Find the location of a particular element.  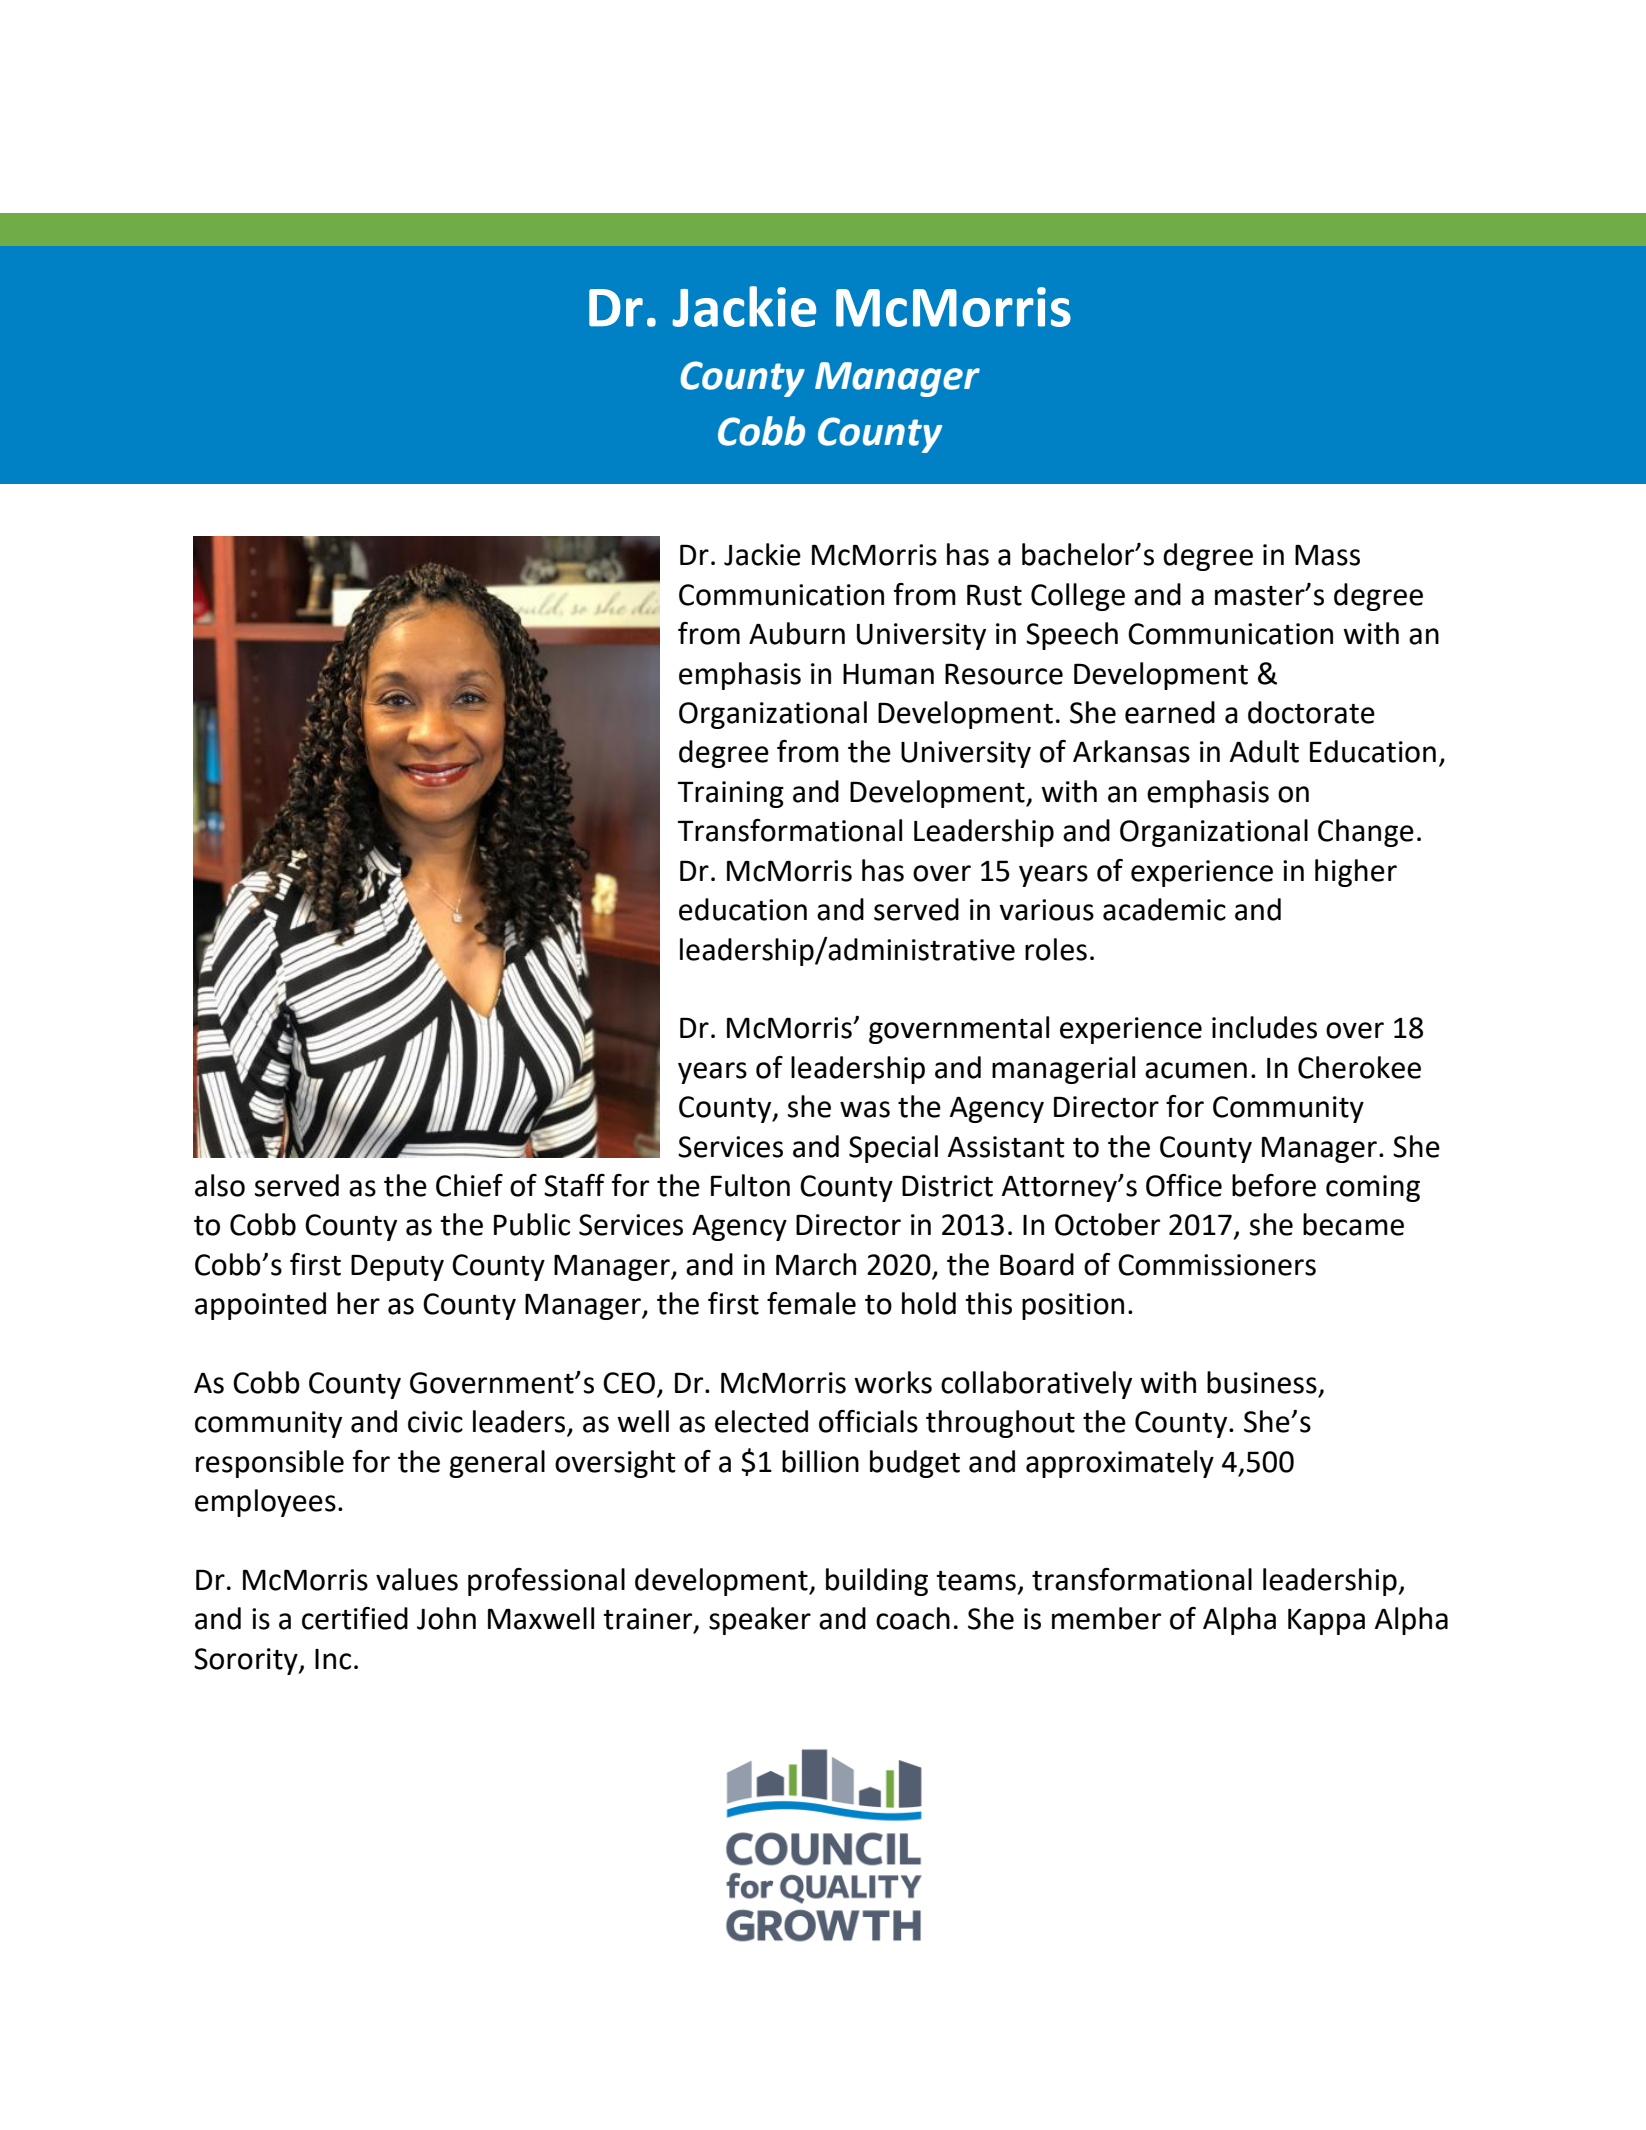

Auburn is located at coordinates (797, 633).
